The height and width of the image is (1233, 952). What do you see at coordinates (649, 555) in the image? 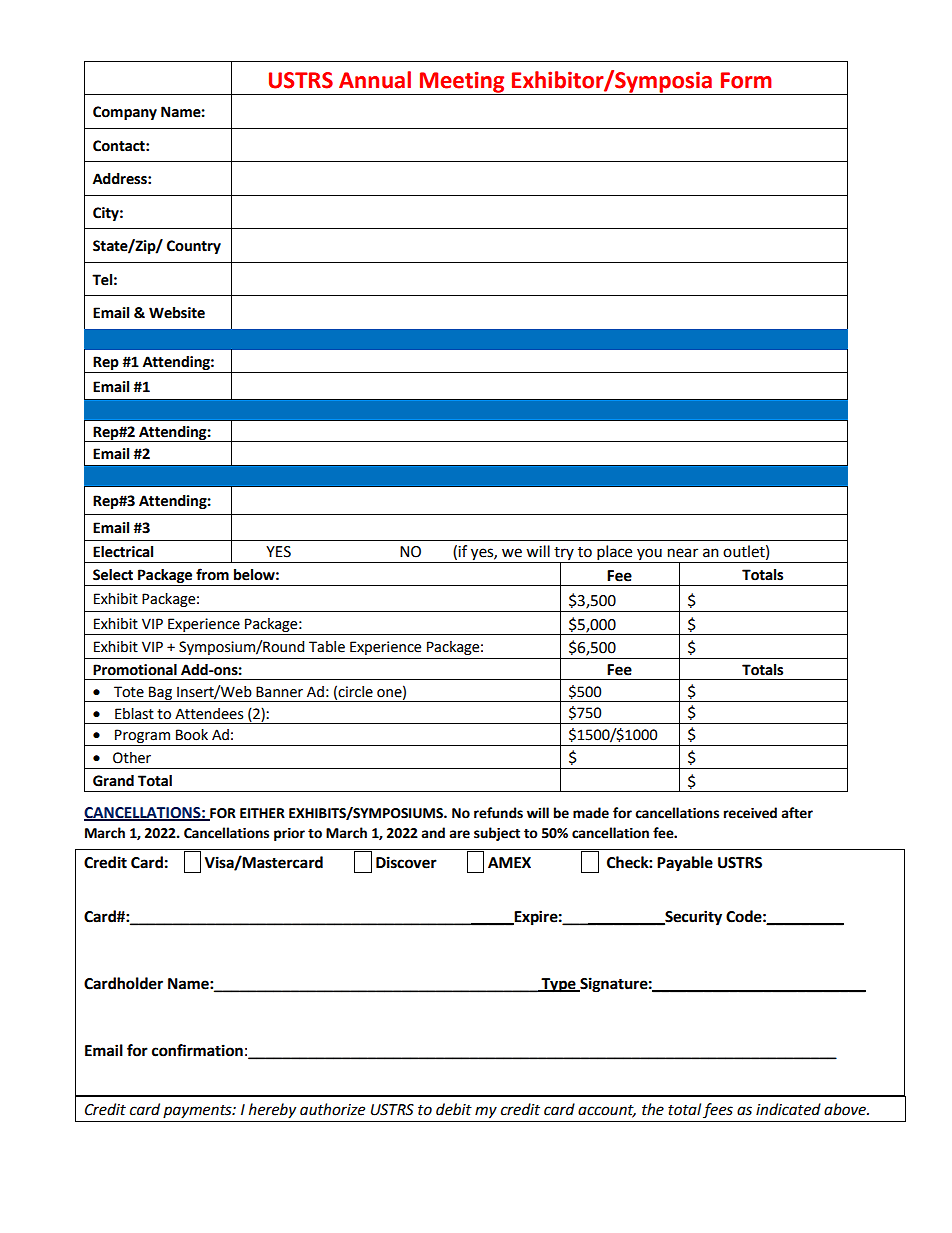
I see `you` at bounding box center [649, 555].
